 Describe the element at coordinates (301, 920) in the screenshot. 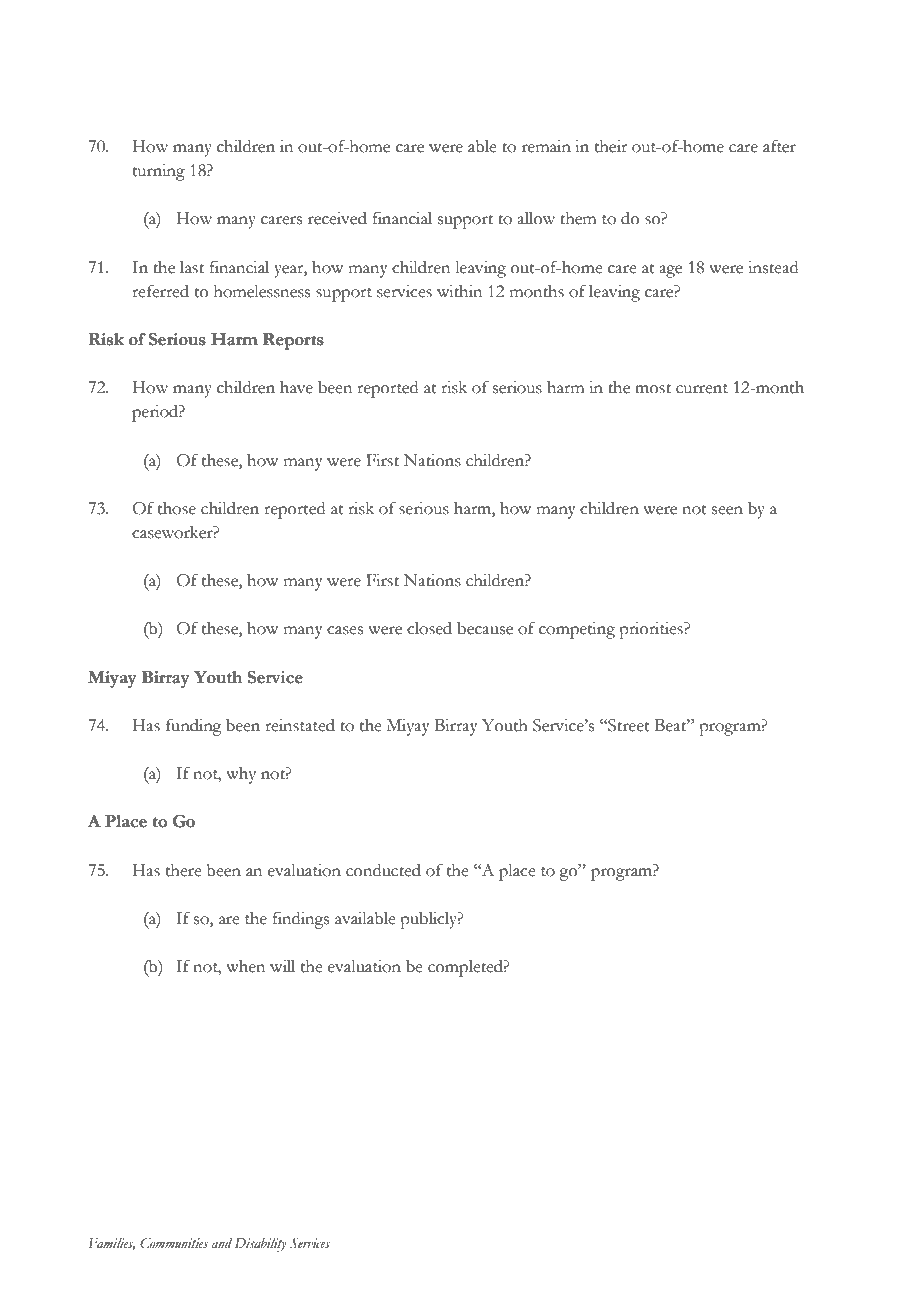

I see `findings` at that location.
